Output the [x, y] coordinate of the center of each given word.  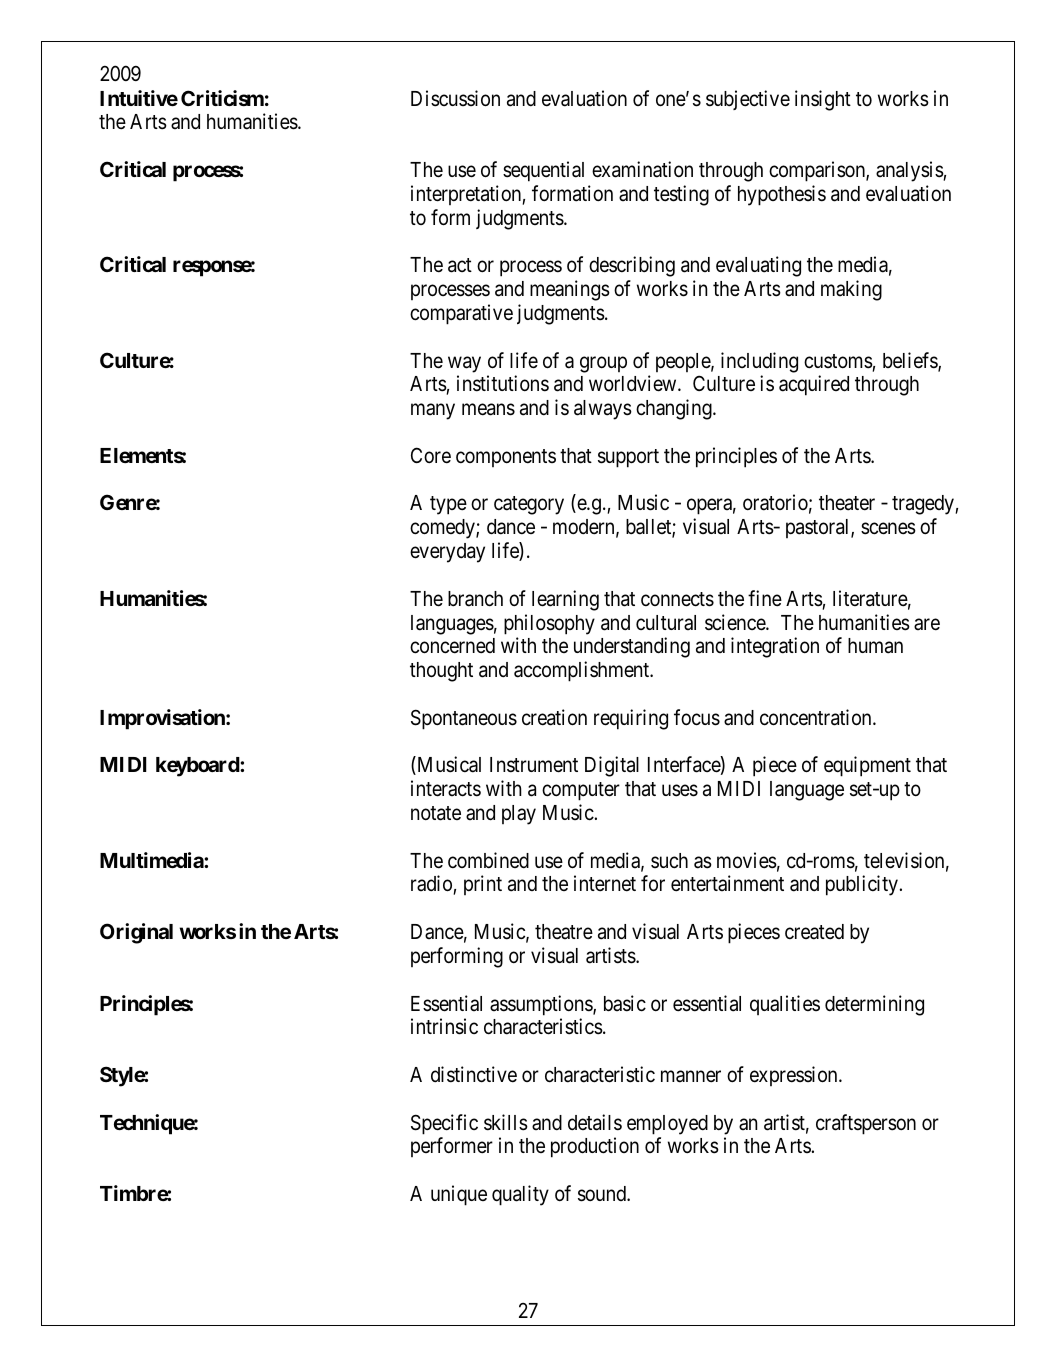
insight [823, 100]
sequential [543, 171]
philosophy [549, 624]
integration [775, 647]
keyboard [198, 767]
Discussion [455, 98]
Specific [444, 1124]
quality [520, 1195]
